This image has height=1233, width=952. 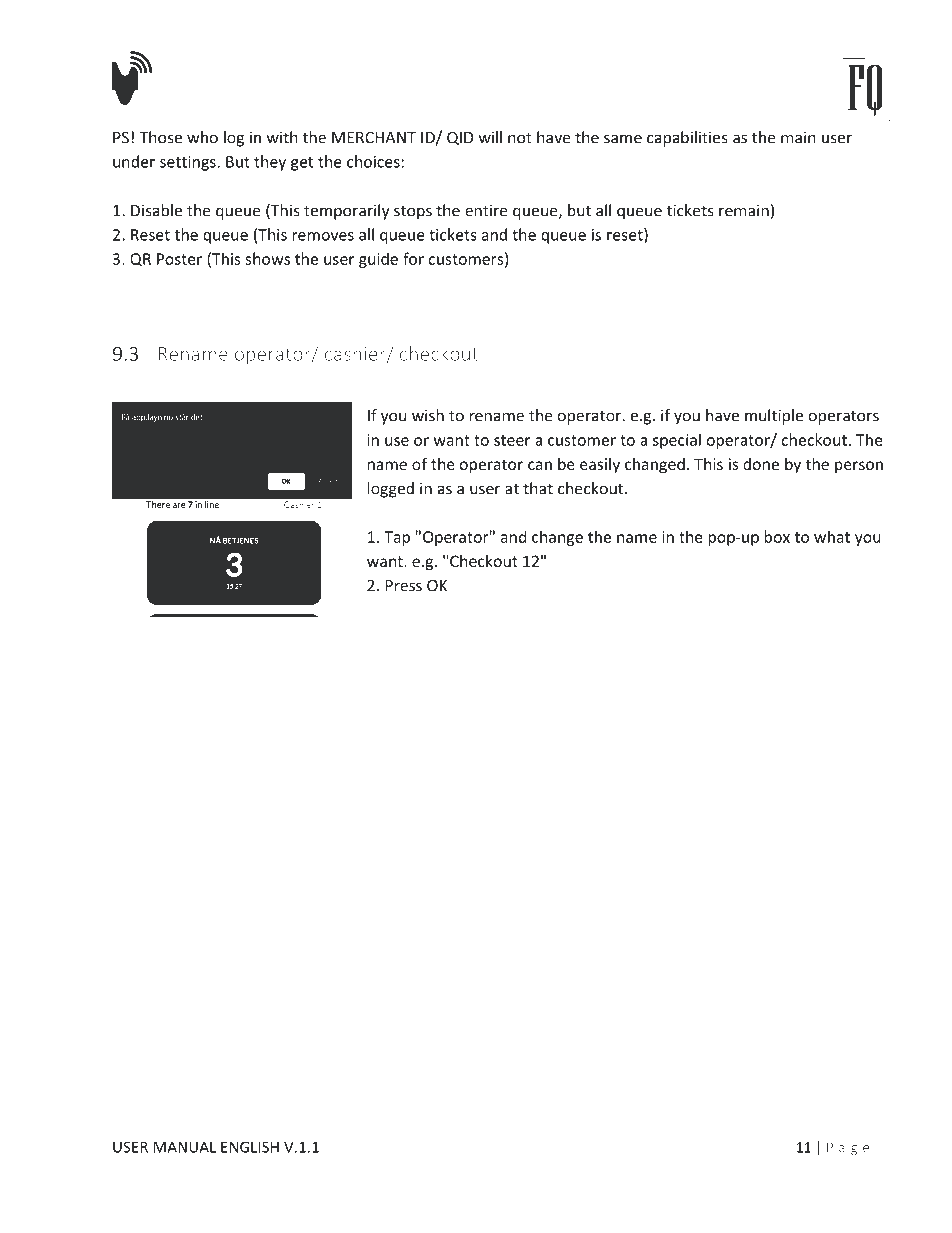 I want to click on done, so click(x=761, y=464).
